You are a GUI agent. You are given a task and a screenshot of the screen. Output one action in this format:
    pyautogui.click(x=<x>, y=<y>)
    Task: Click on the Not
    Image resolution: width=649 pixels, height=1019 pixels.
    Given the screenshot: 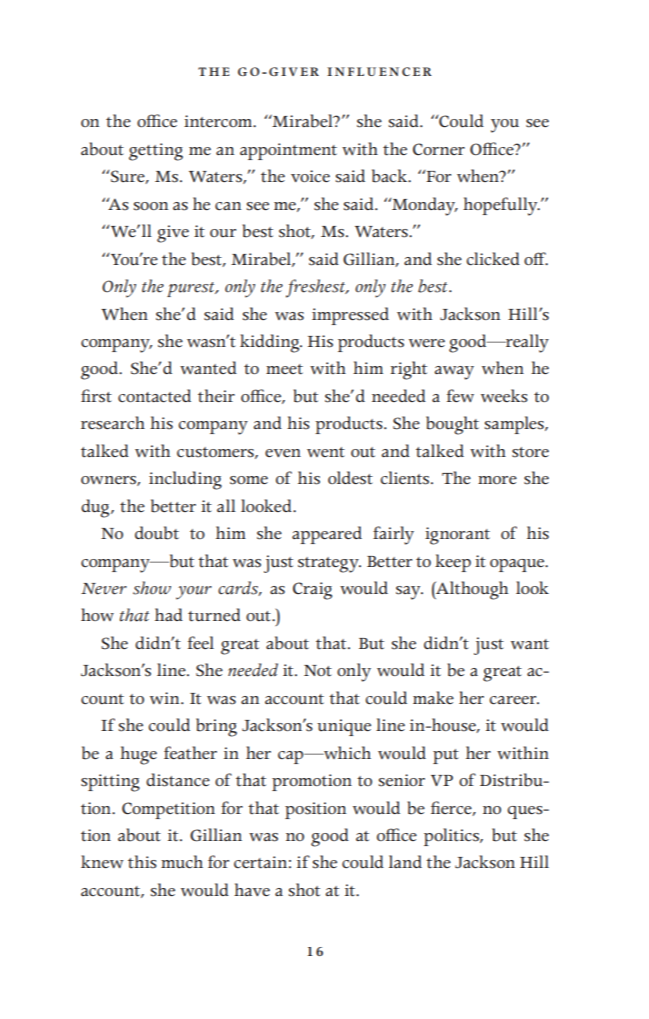 What is the action you would take?
    pyautogui.click(x=318, y=671)
